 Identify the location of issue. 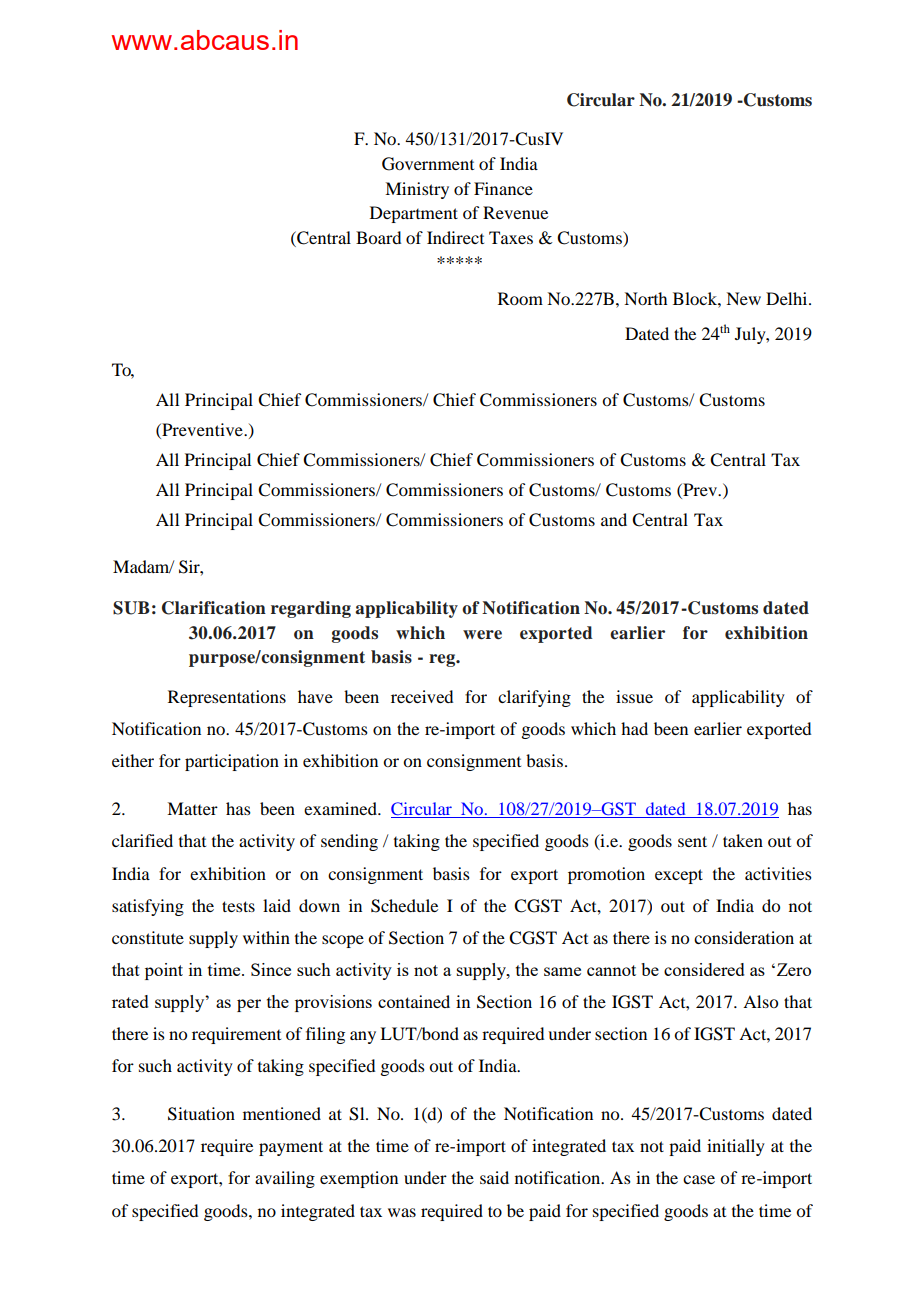
(634, 696).
